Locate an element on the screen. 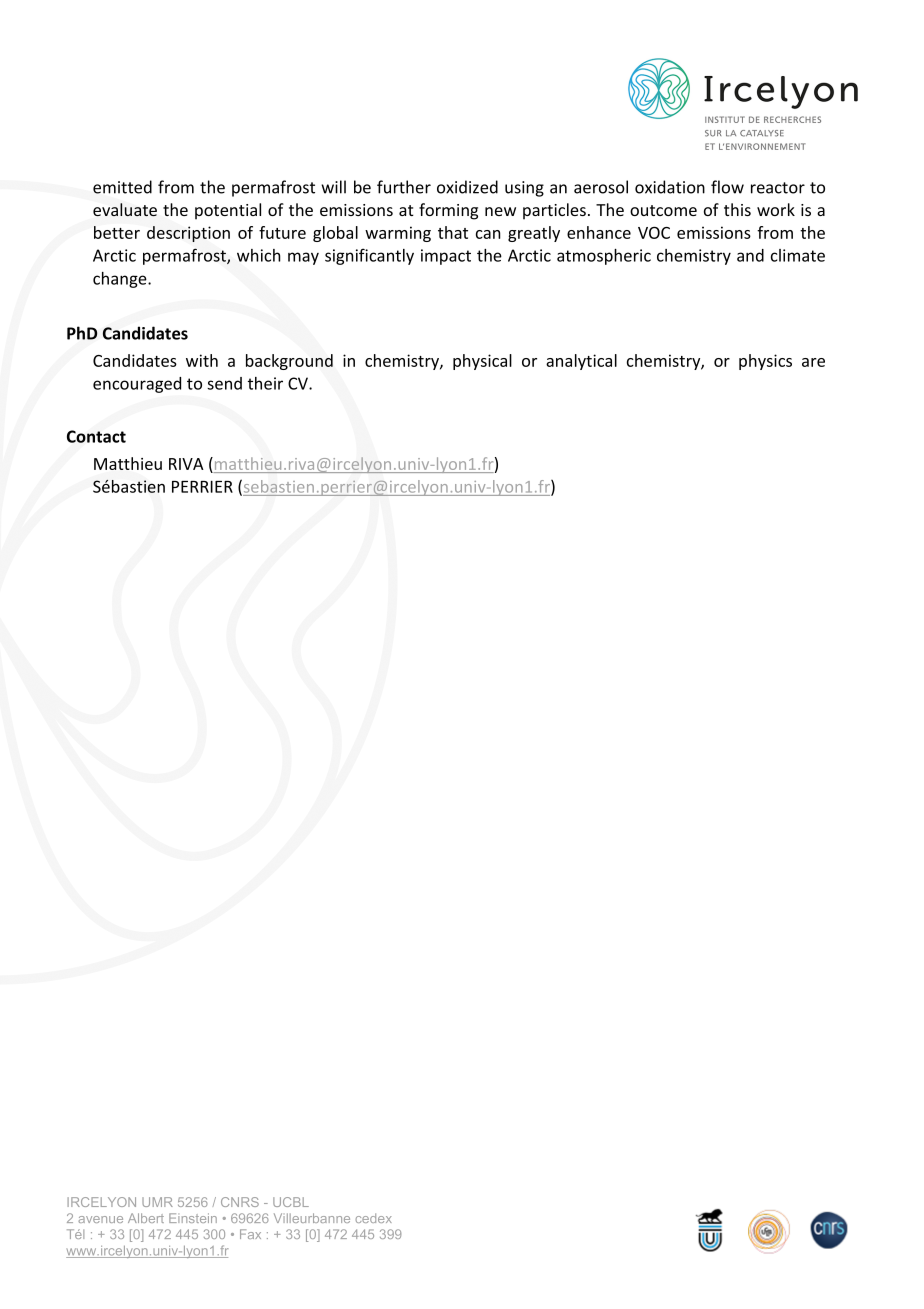 Image resolution: width=924 pixels, height=1309 pixels. physical is located at coordinates (482, 362).
